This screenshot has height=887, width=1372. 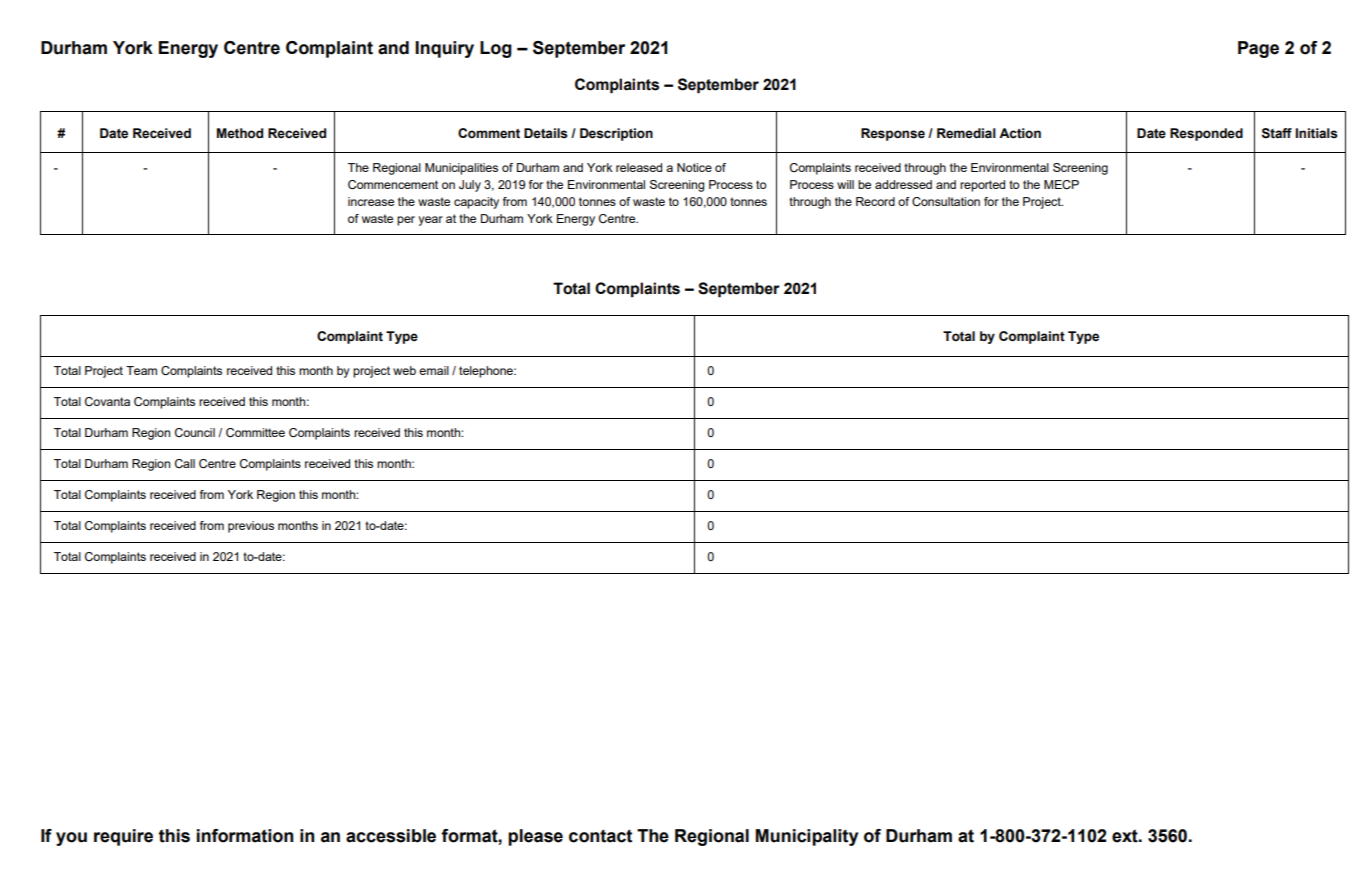 What do you see at coordinates (616, 134) in the screenshot?
I see `Description` at bounding box center [616, 134].
